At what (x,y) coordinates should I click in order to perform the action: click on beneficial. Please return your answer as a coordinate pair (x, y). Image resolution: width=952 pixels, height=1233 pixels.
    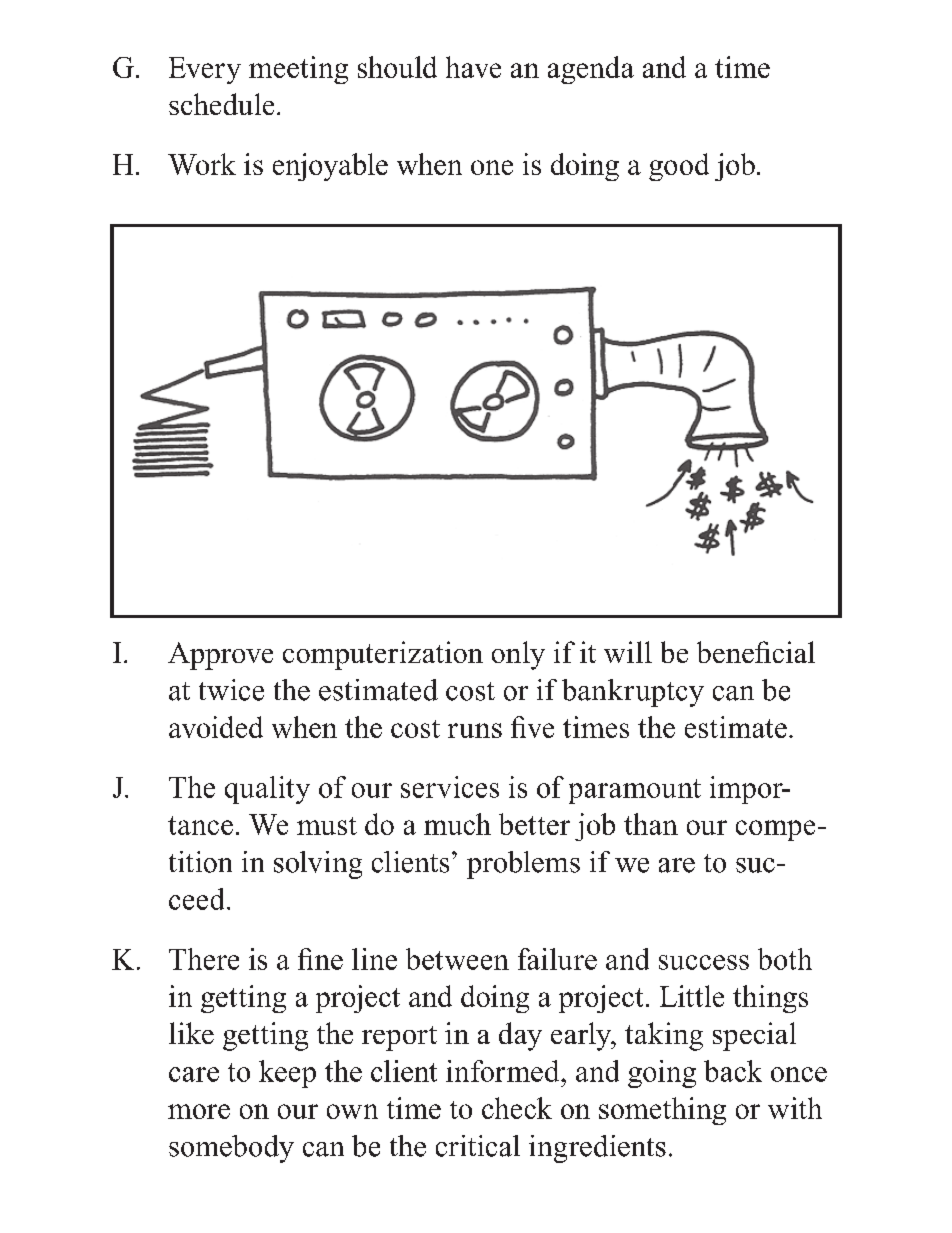
    Looking at the image, I should click on (756, 652).
